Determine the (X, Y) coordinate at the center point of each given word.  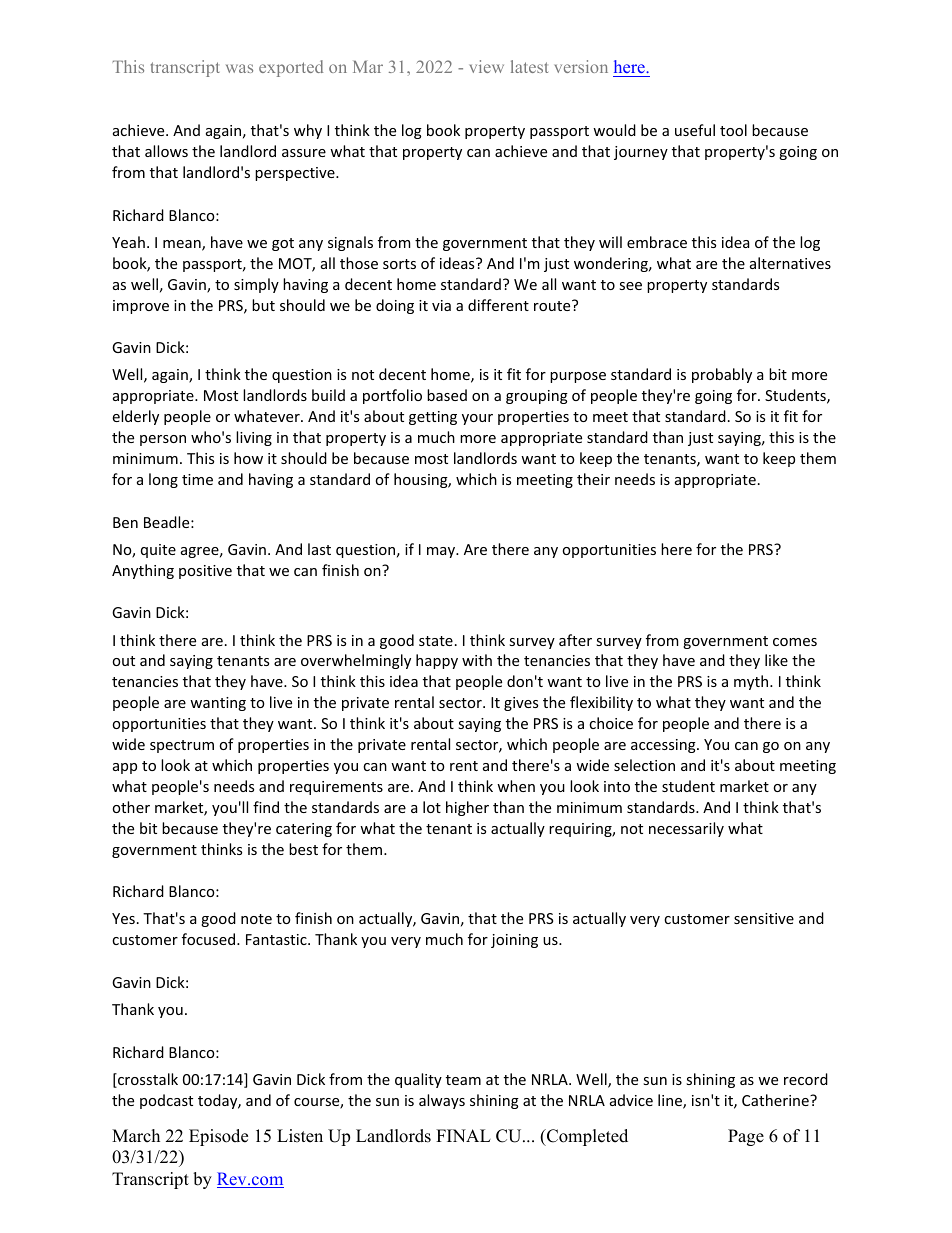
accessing (664, 746)
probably (722, 375)
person (163, 440)
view (487, 66)
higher (467, 808)
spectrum (182, 746)
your (477, 419)
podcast (166, 1101)
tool (733, 130)
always (442, 1101)
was (239, 68)
